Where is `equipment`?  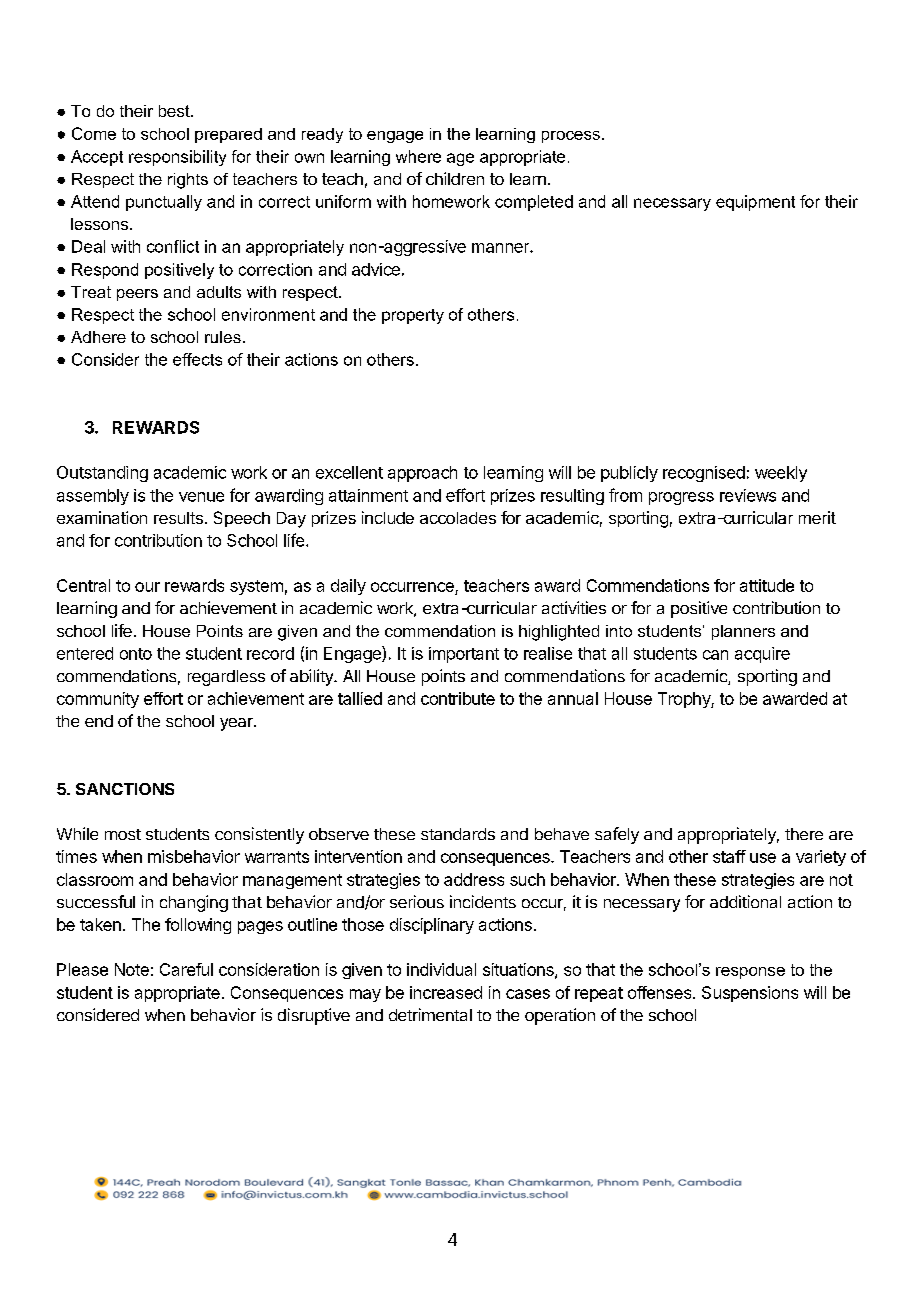
equipment is located at coordinates (755, 203).
